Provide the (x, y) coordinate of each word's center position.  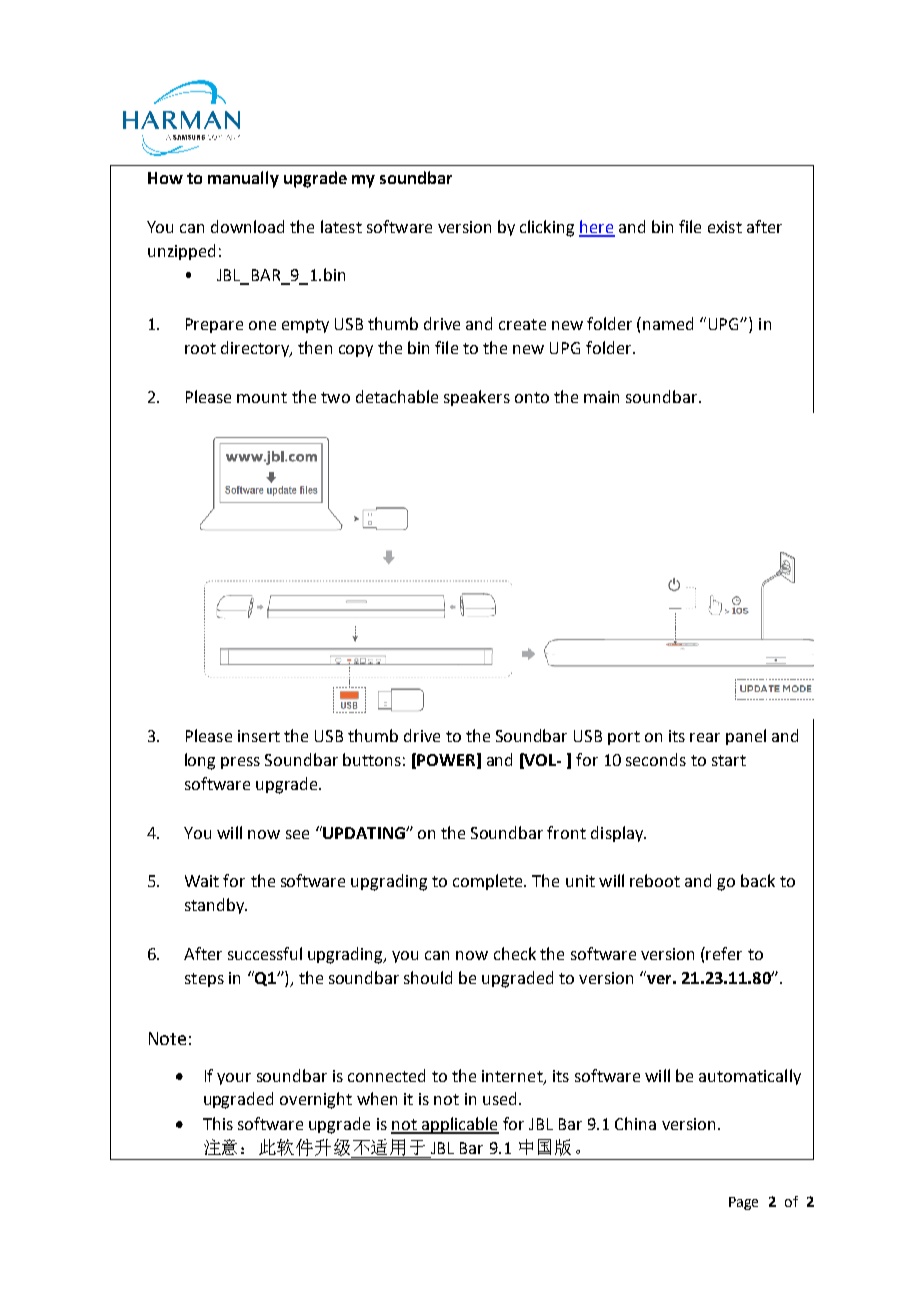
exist (725, 227)
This (218, 1123)
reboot (655, 880)
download (247, 226)
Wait (202, 881)
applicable (459, 1125)
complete (489, 882)
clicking (547, 228)
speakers (477, 398)
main (601, 397)
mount (262, 397)
